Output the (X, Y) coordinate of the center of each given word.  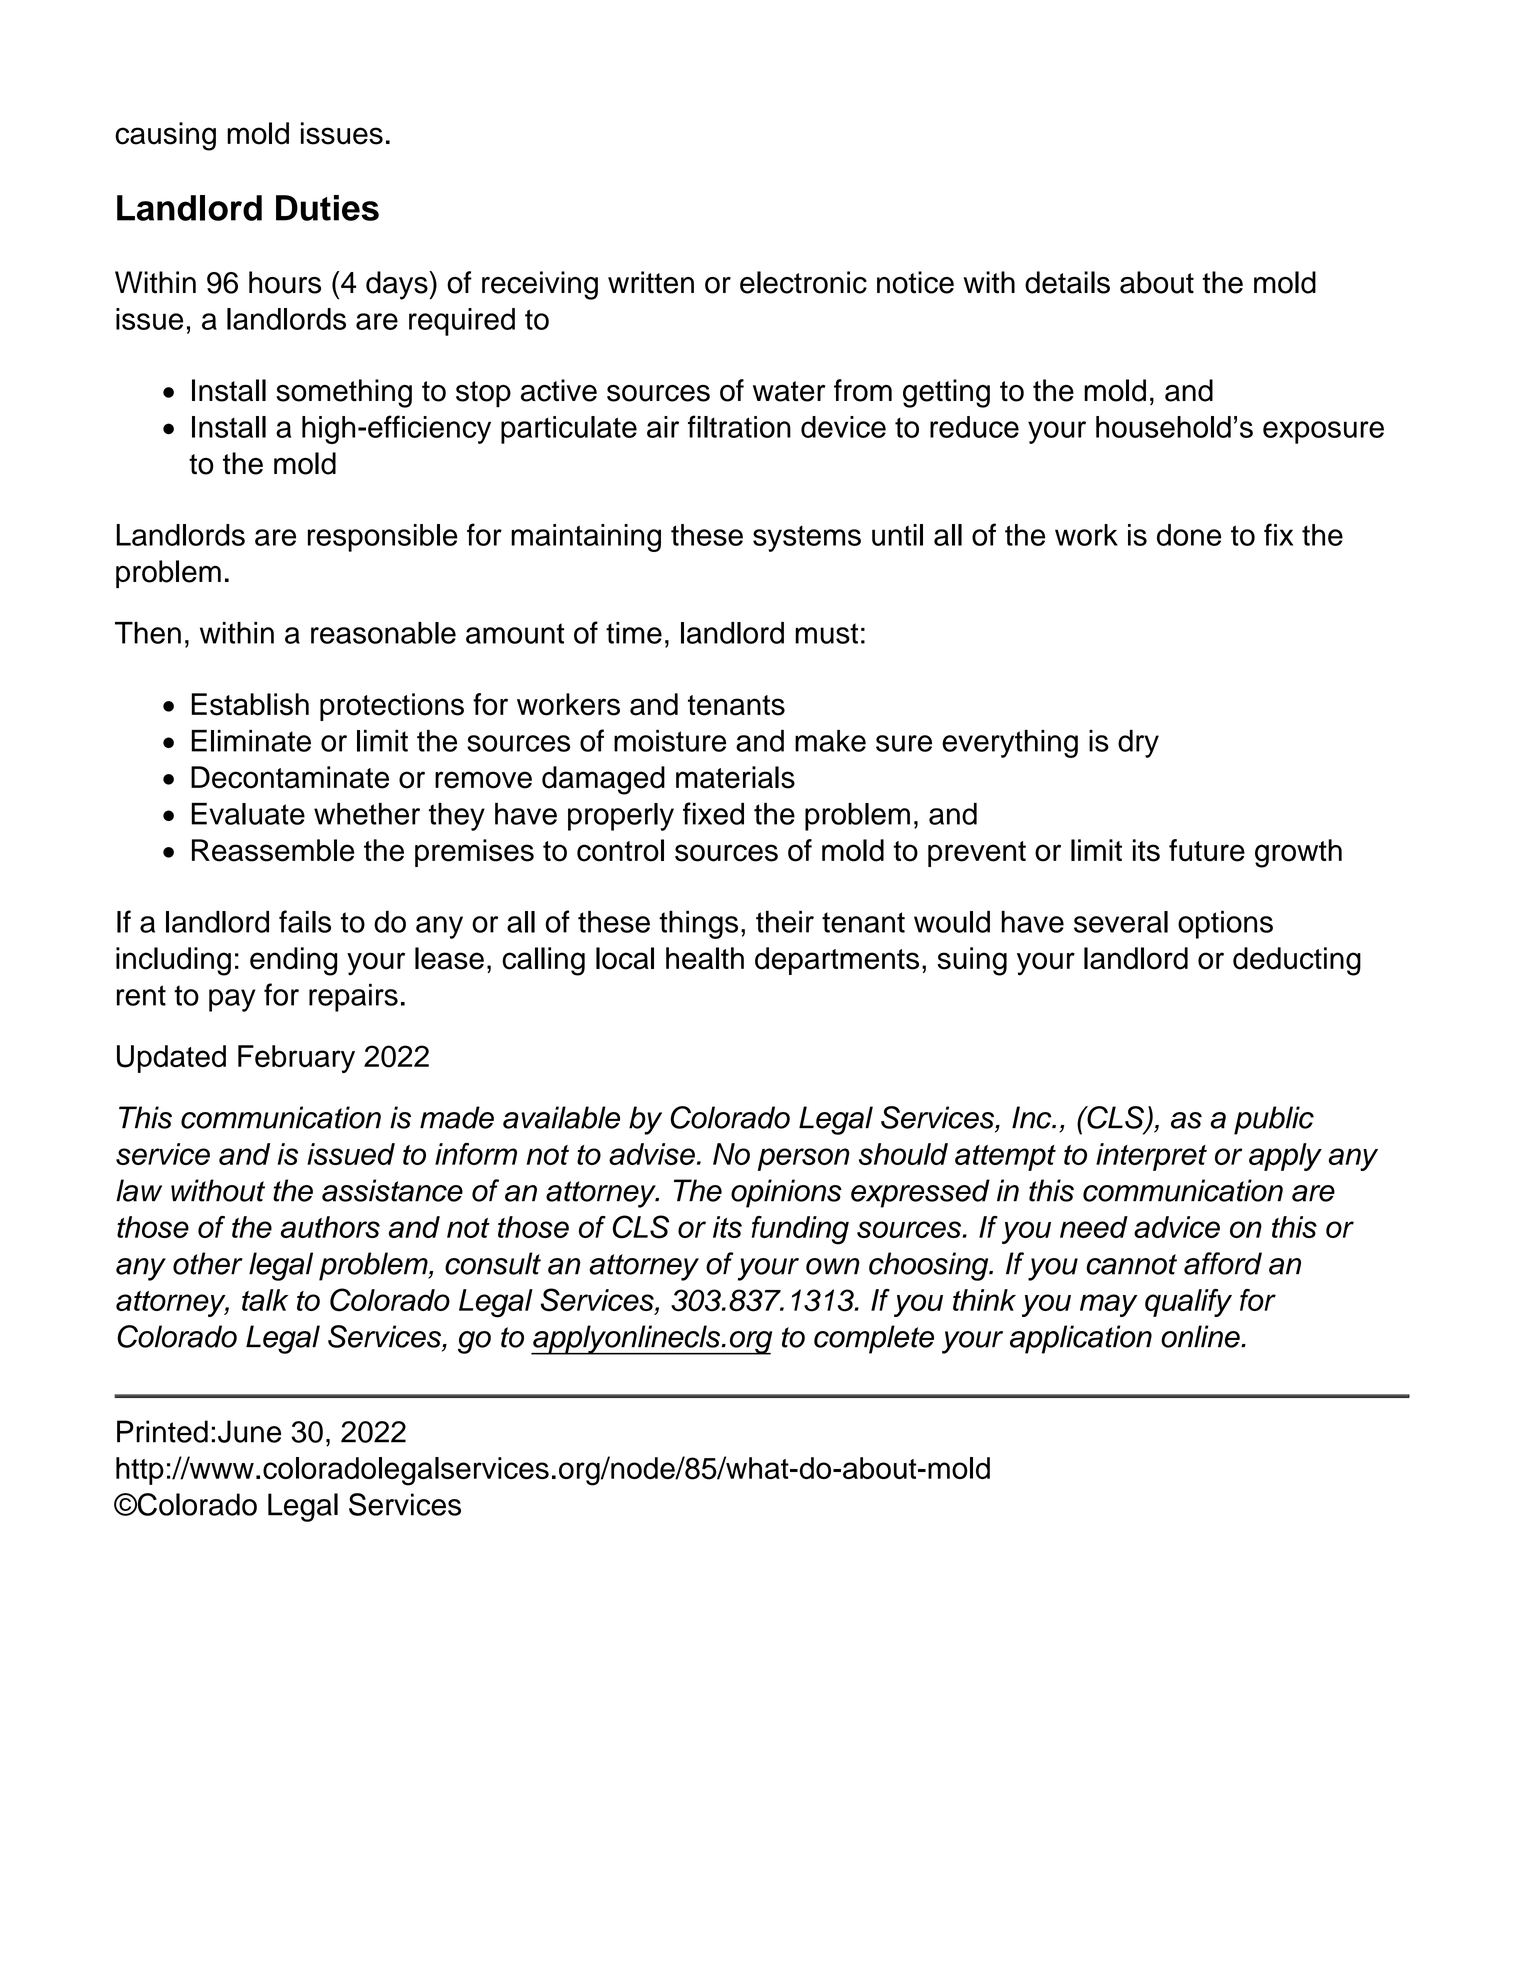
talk (265, 1300)
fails (305, 921)
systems (807, 539)
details (1067, 282)
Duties (327, 208)
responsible (383, 538)
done (1189, 535)
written (651, 282)
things (698, 924)
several (1121, 922)
